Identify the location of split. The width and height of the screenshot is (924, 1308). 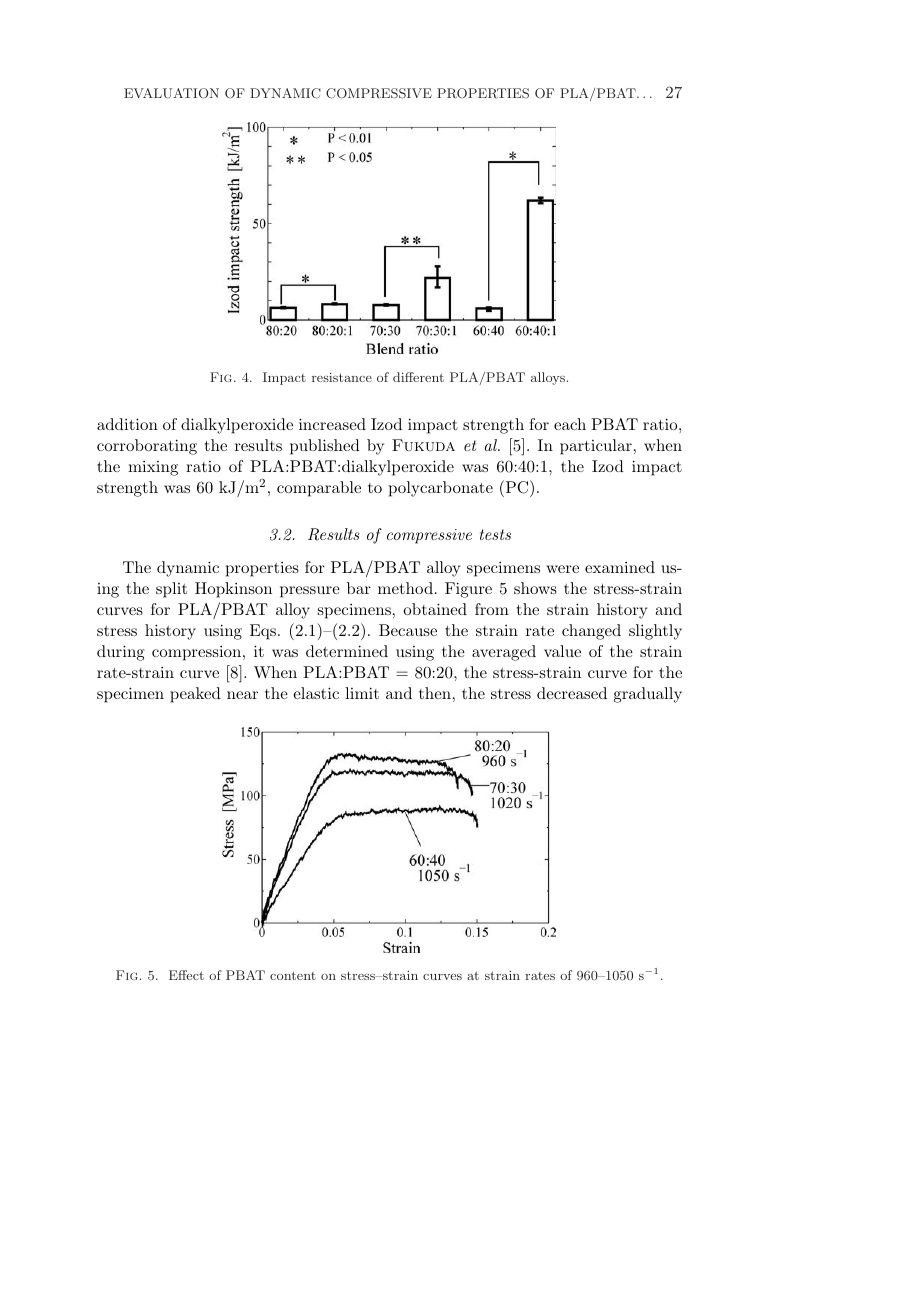
(171, 590).
